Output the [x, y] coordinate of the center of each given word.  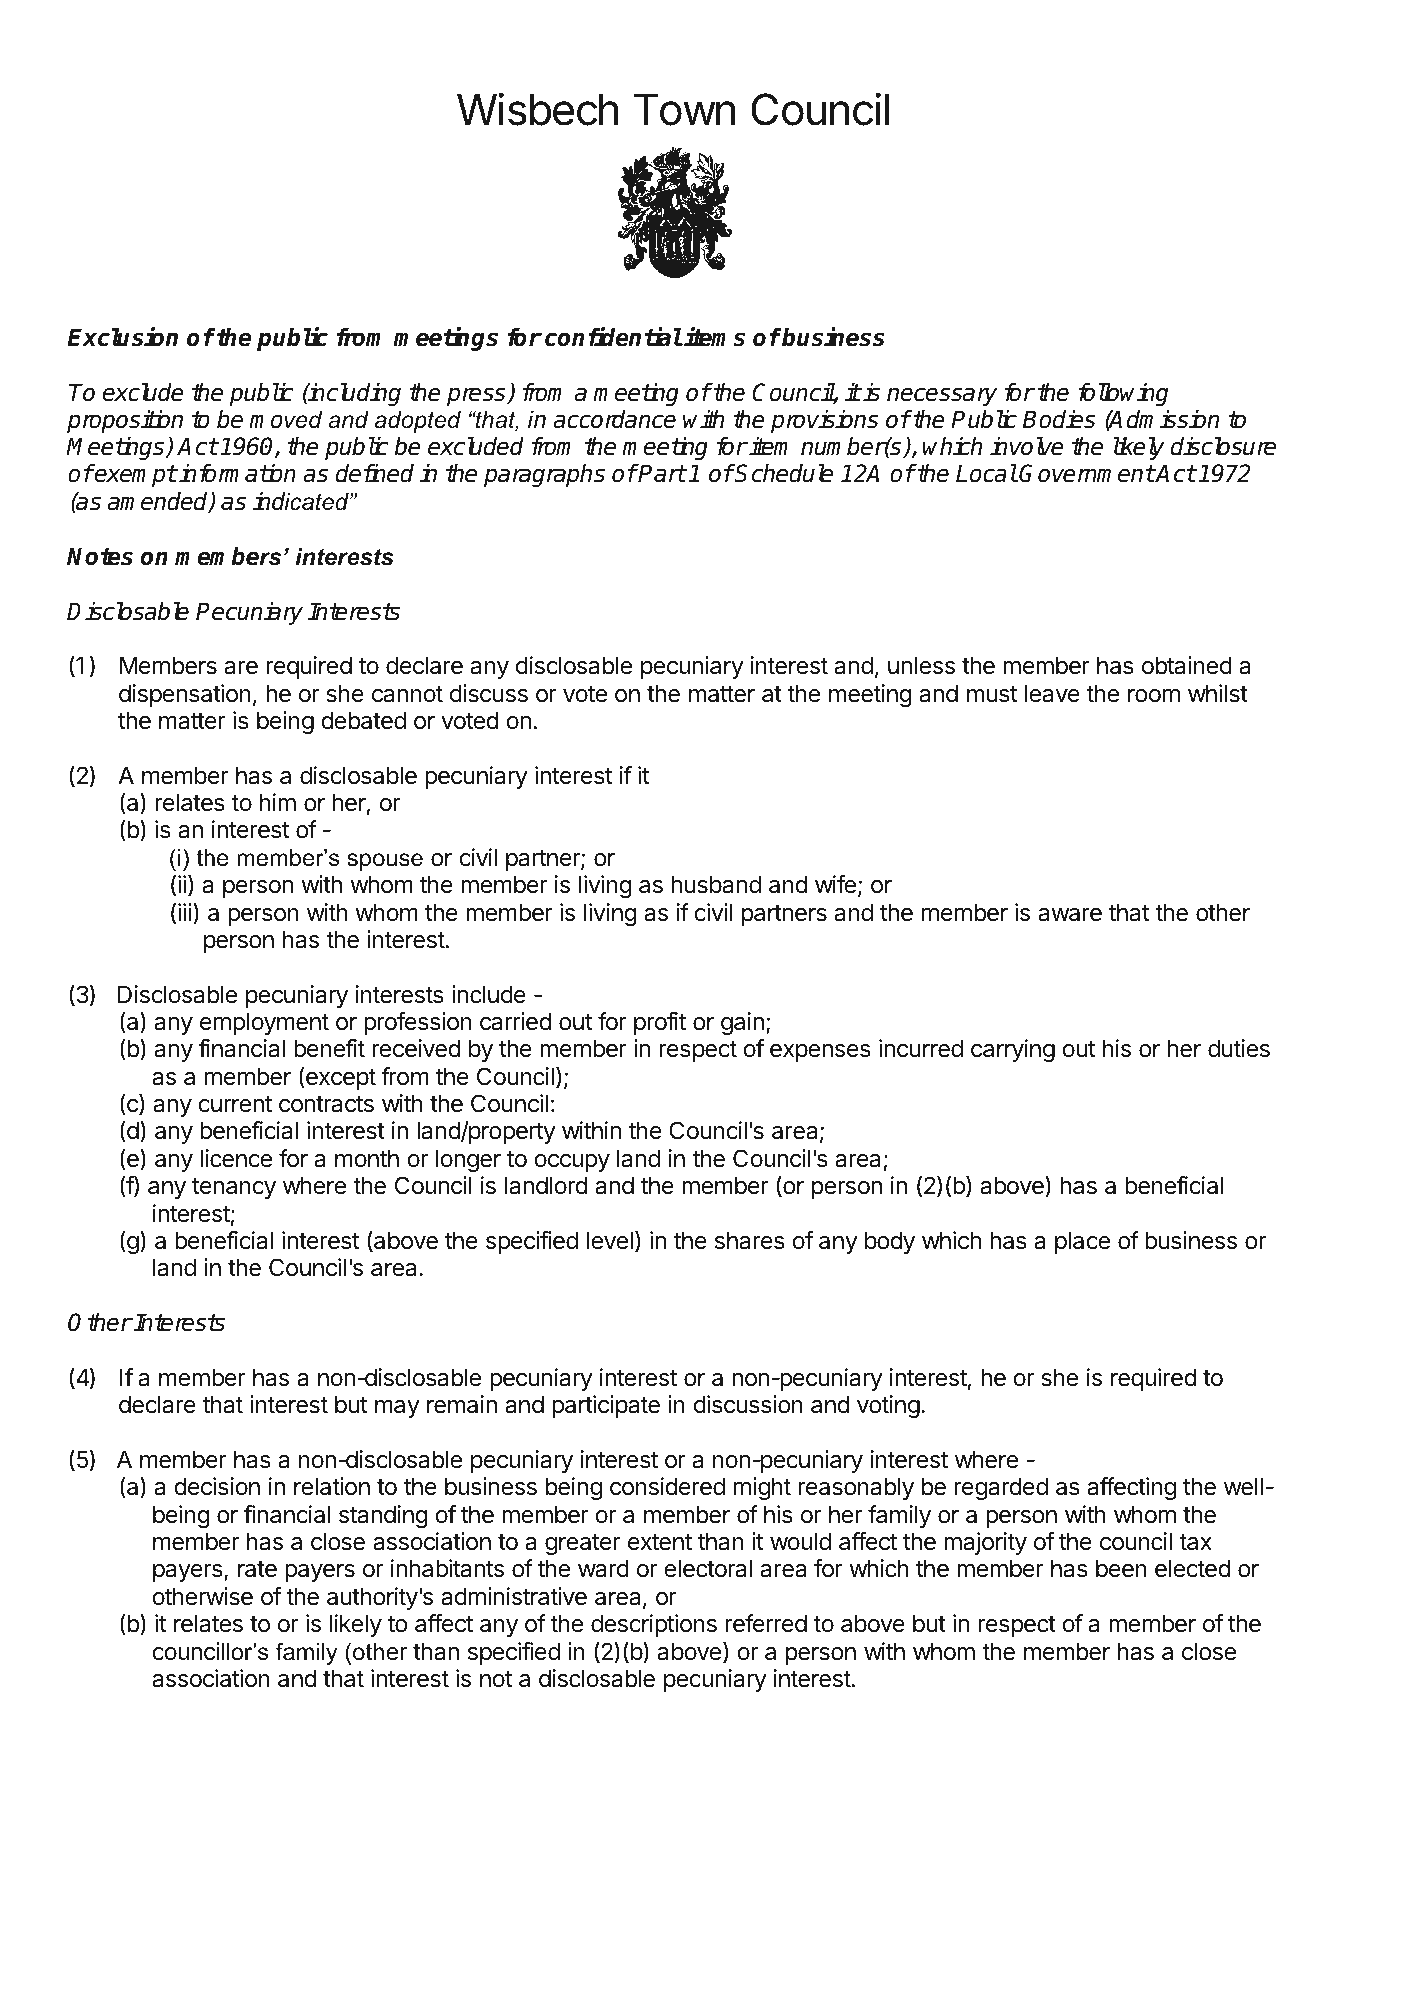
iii [185, 912]
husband [716, 884]
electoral [708, 1568]
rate [257, 1569]
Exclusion [122, 337]
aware [1070, 915]
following [1123, 394]
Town [684, 110]
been [1121, 1568]
